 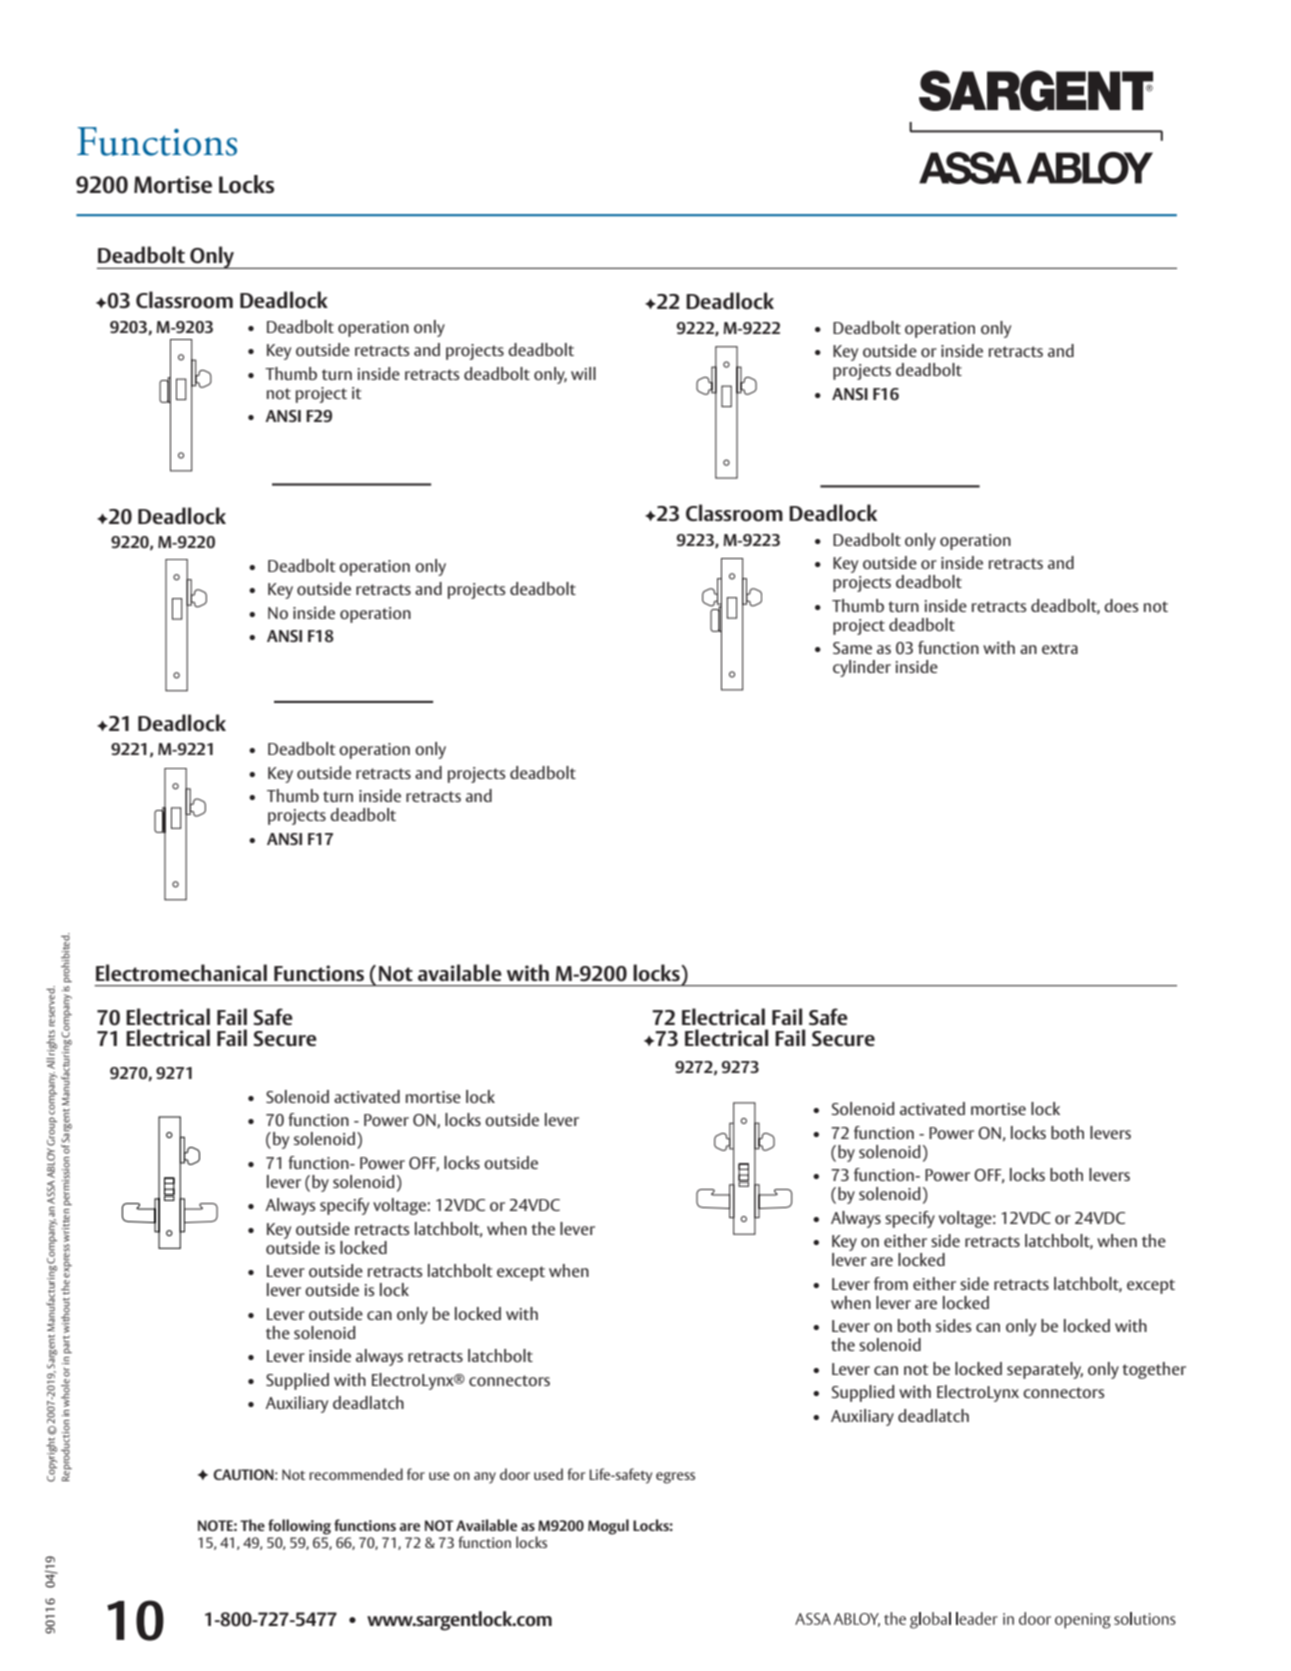 What do you see at coordinates (891, 1283) in the screenshot?
I see `from` at bounding box center [891, 1283].
